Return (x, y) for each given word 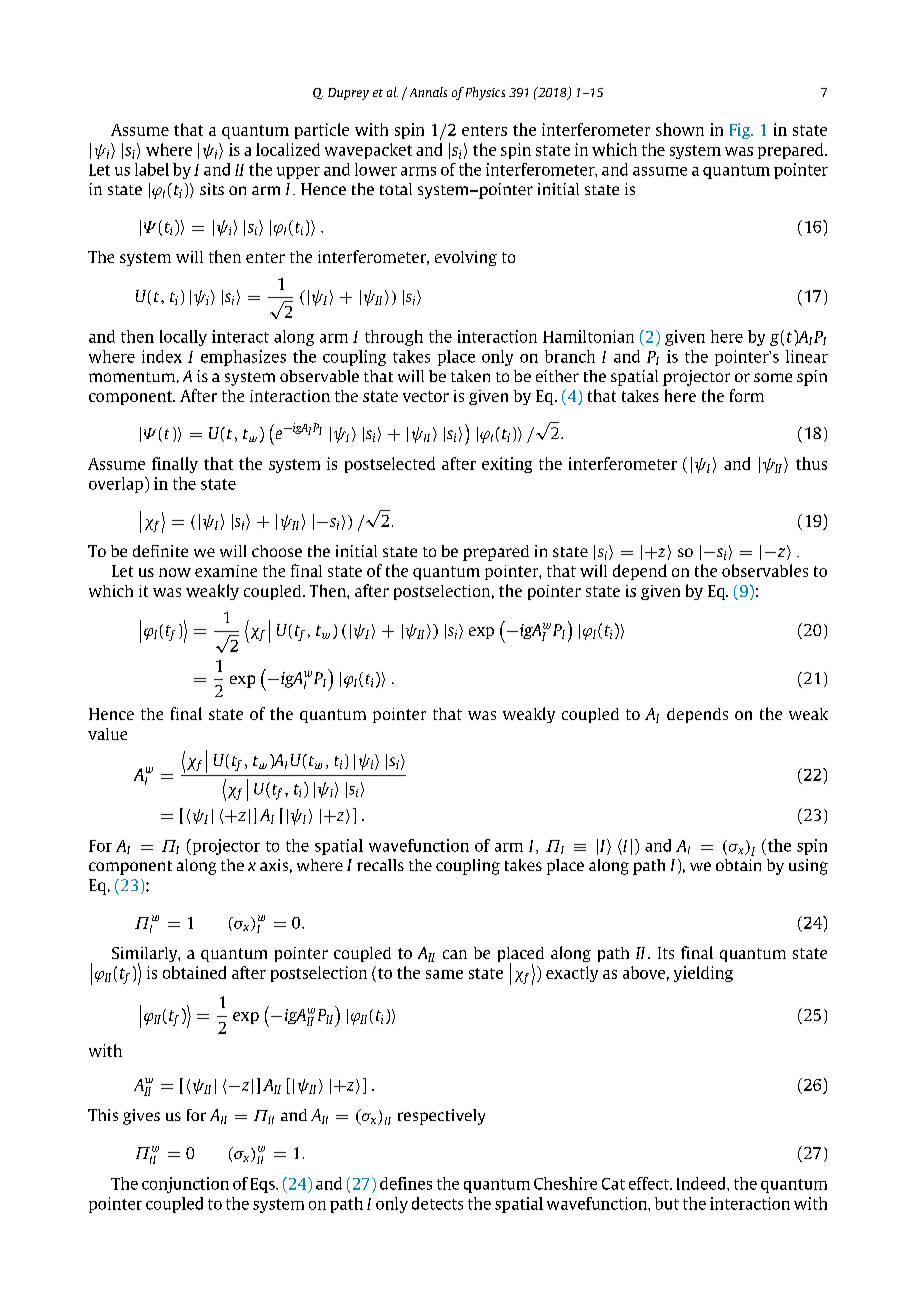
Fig (741, 131)
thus (811, 463)
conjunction (185, 1185)
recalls (380, 865)
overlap (116, 485)
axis (274, 865)
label (152, 169)
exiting (507, 465)
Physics (485, 93)
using (808, 867)
